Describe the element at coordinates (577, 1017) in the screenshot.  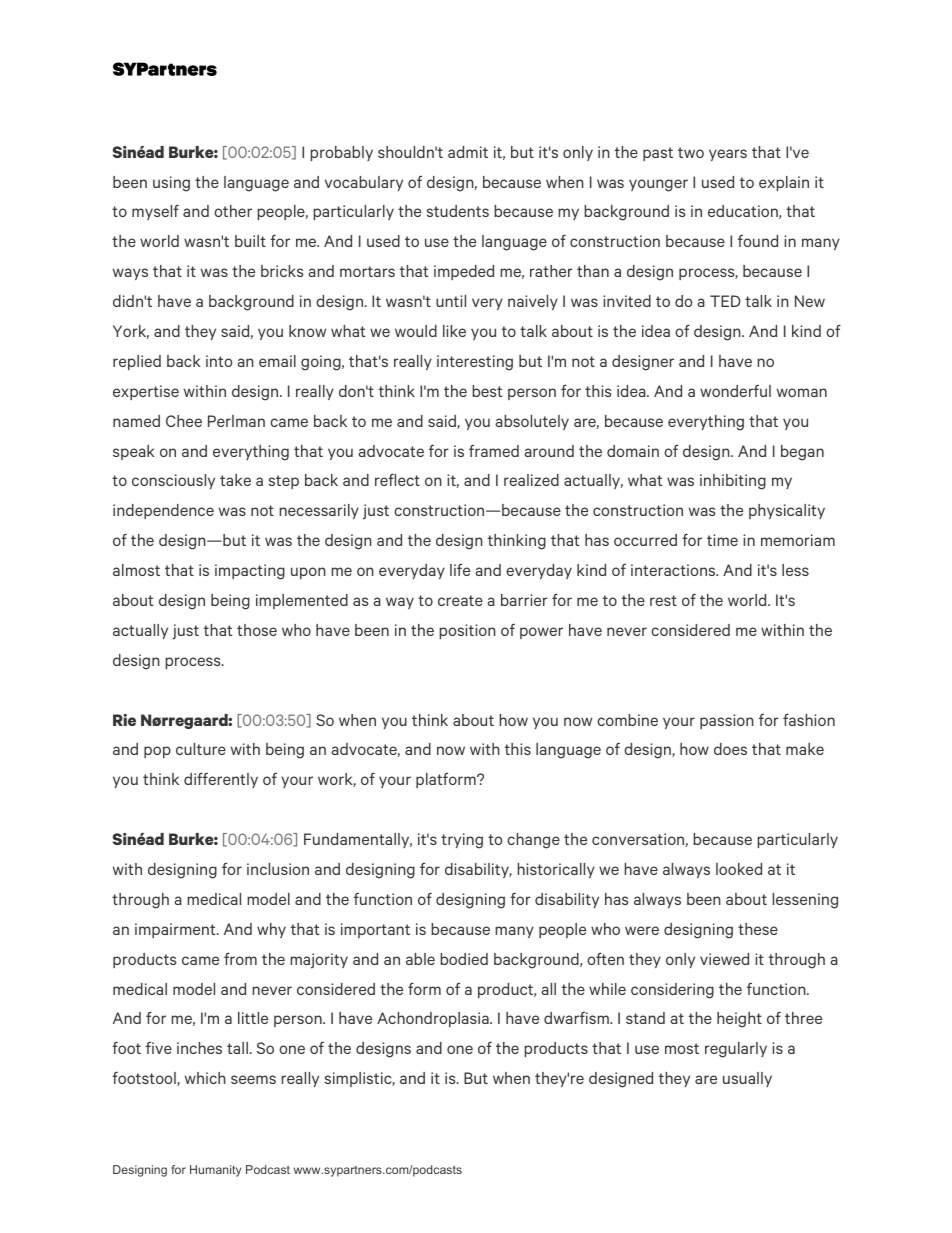
I see `dwarfism` at that location.
